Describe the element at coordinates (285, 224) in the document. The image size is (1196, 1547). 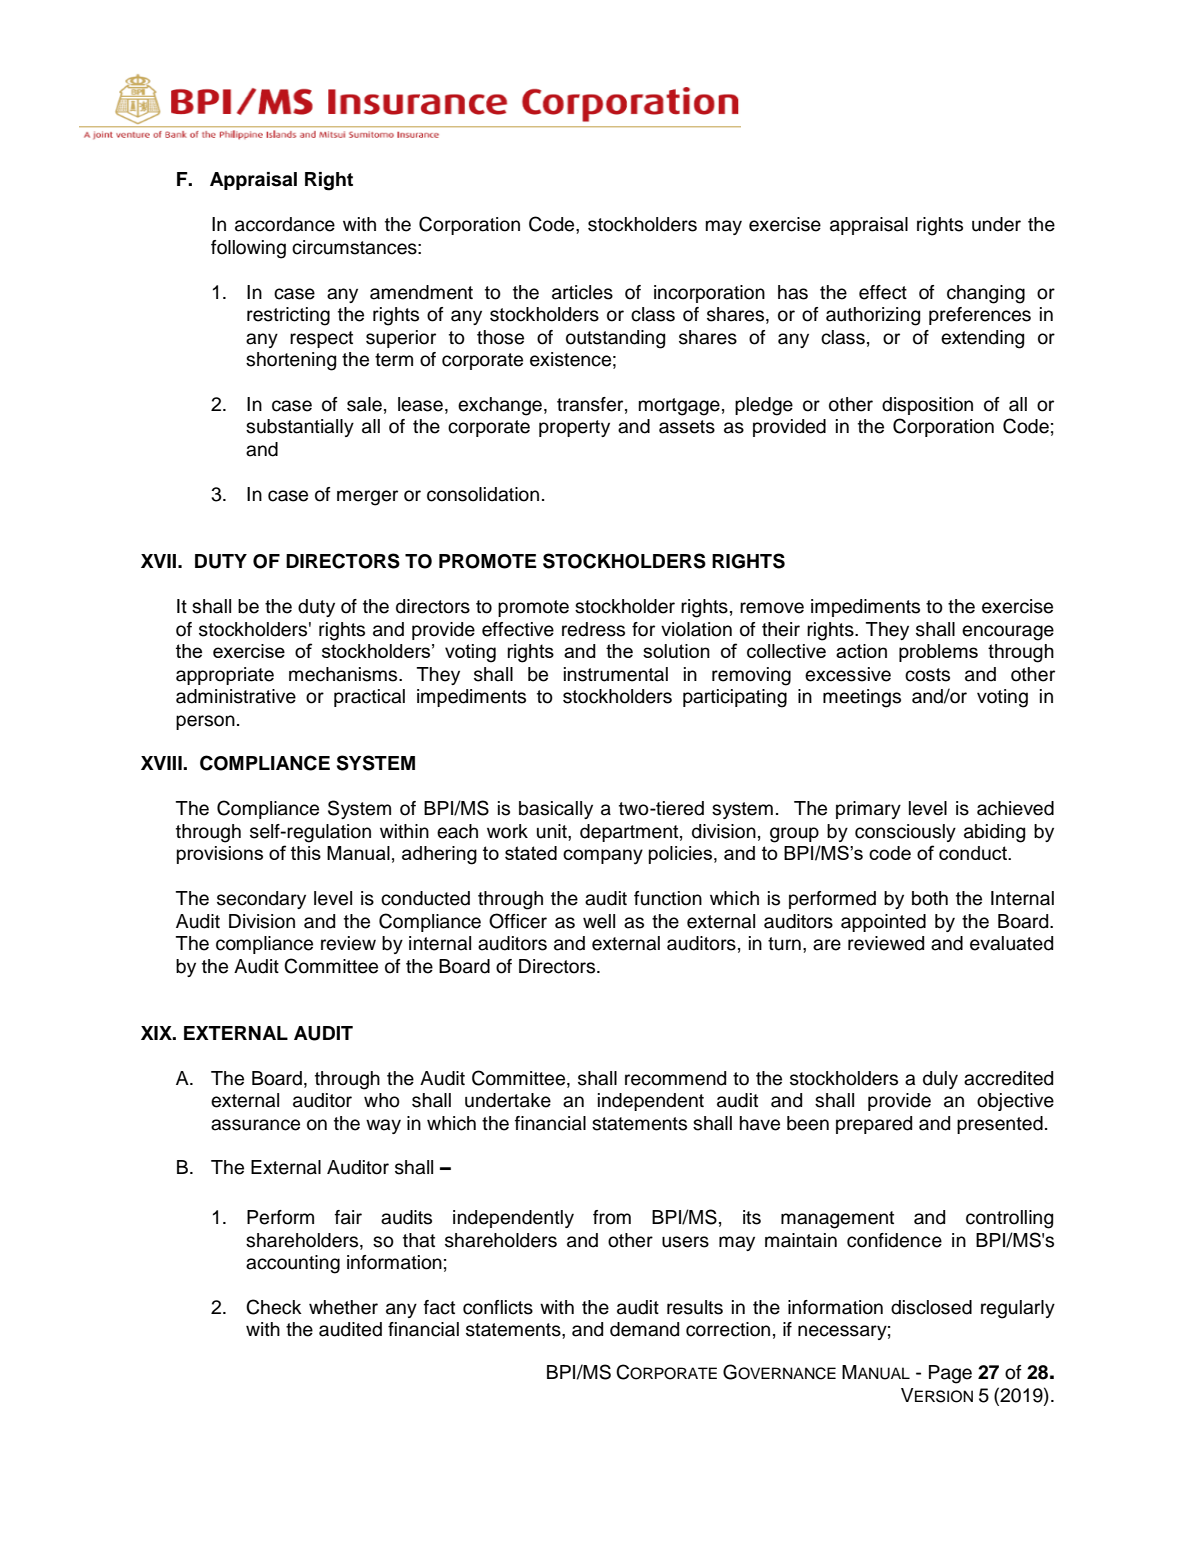
I see `accordance` at that location.
